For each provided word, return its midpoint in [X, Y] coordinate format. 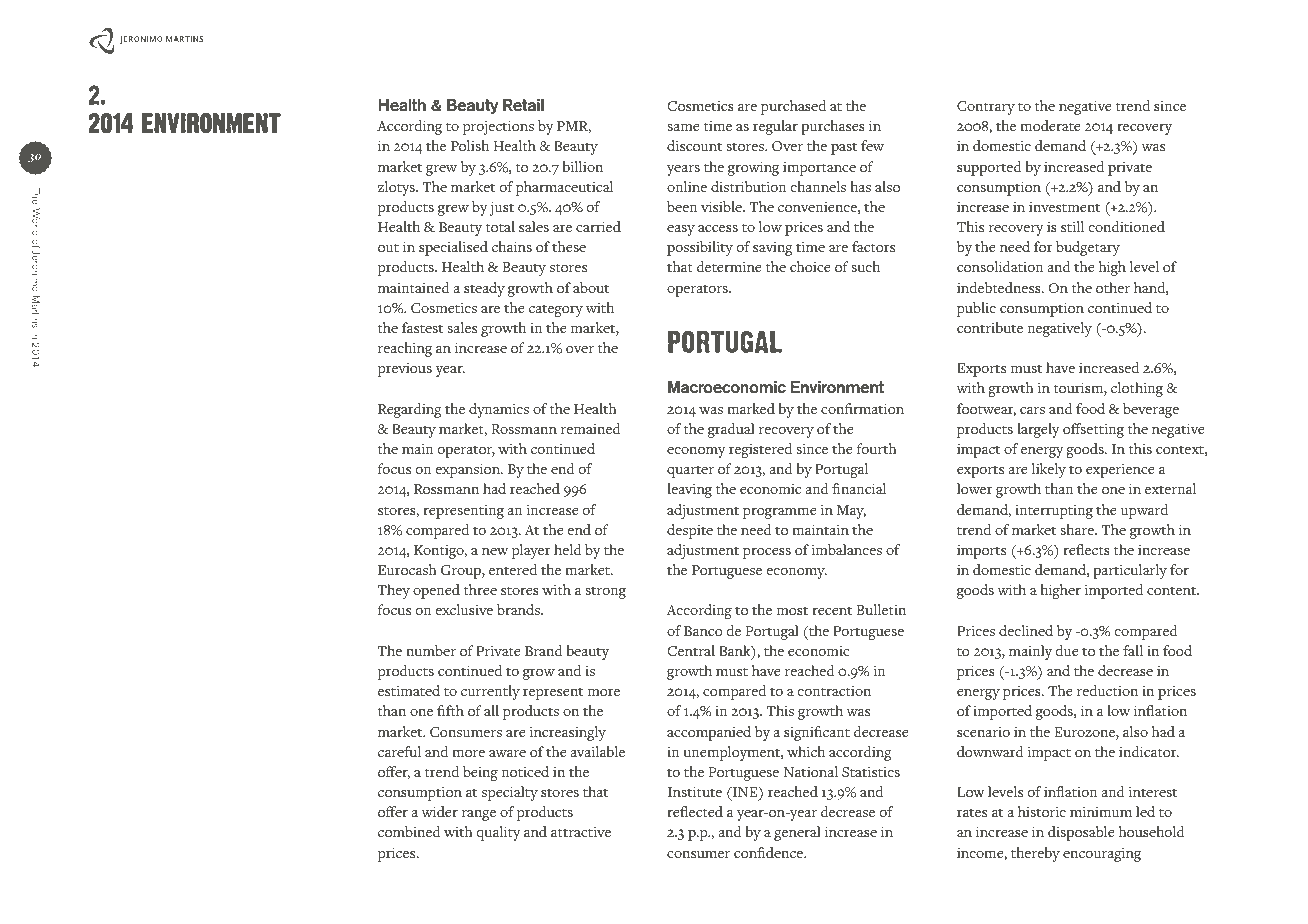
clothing [1137, 389]
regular [775, 127]
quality [499, 833]
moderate [1050, 125]
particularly [1130, 571]
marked [751, 408]
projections [498, 128]
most [792, 611]
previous [405, 370]
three [480, 589]
